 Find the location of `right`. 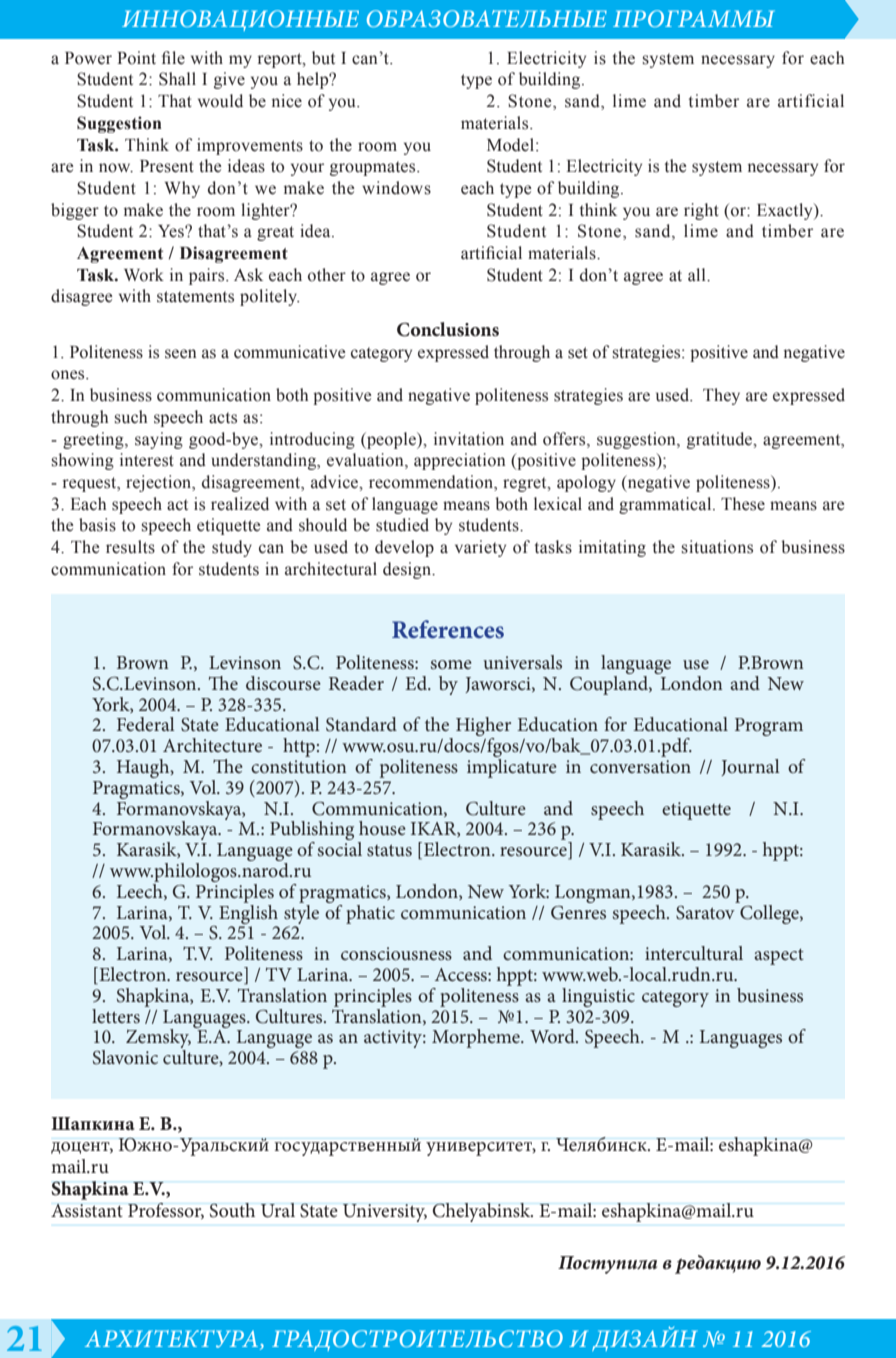

right is located at coordinates (701, 211).
